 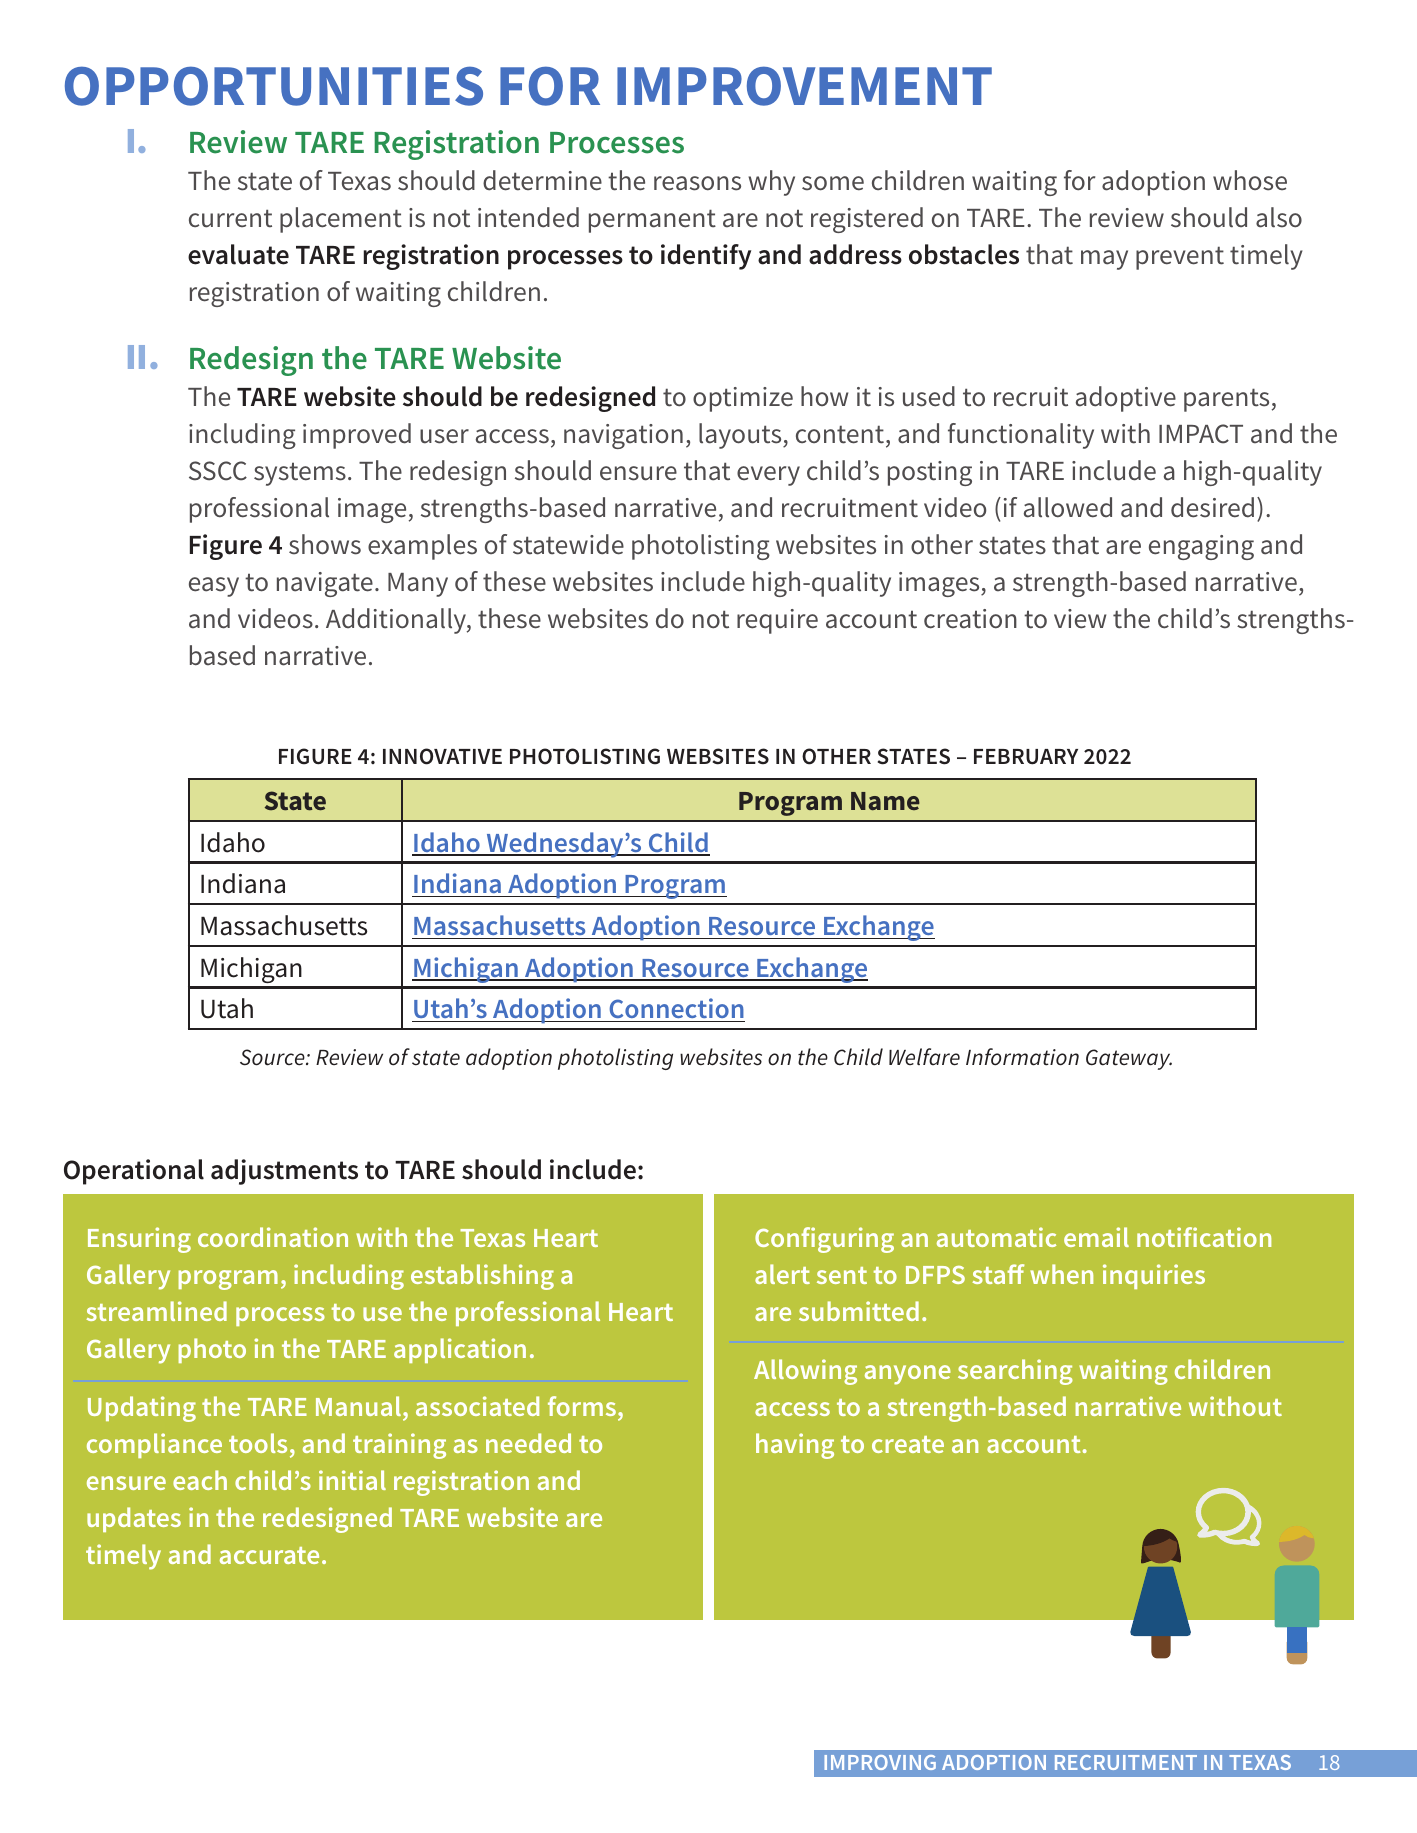 What do you see at coordinates (325, 544) in the screenshot?
I see `shows` at bounding box center [325, 544].
